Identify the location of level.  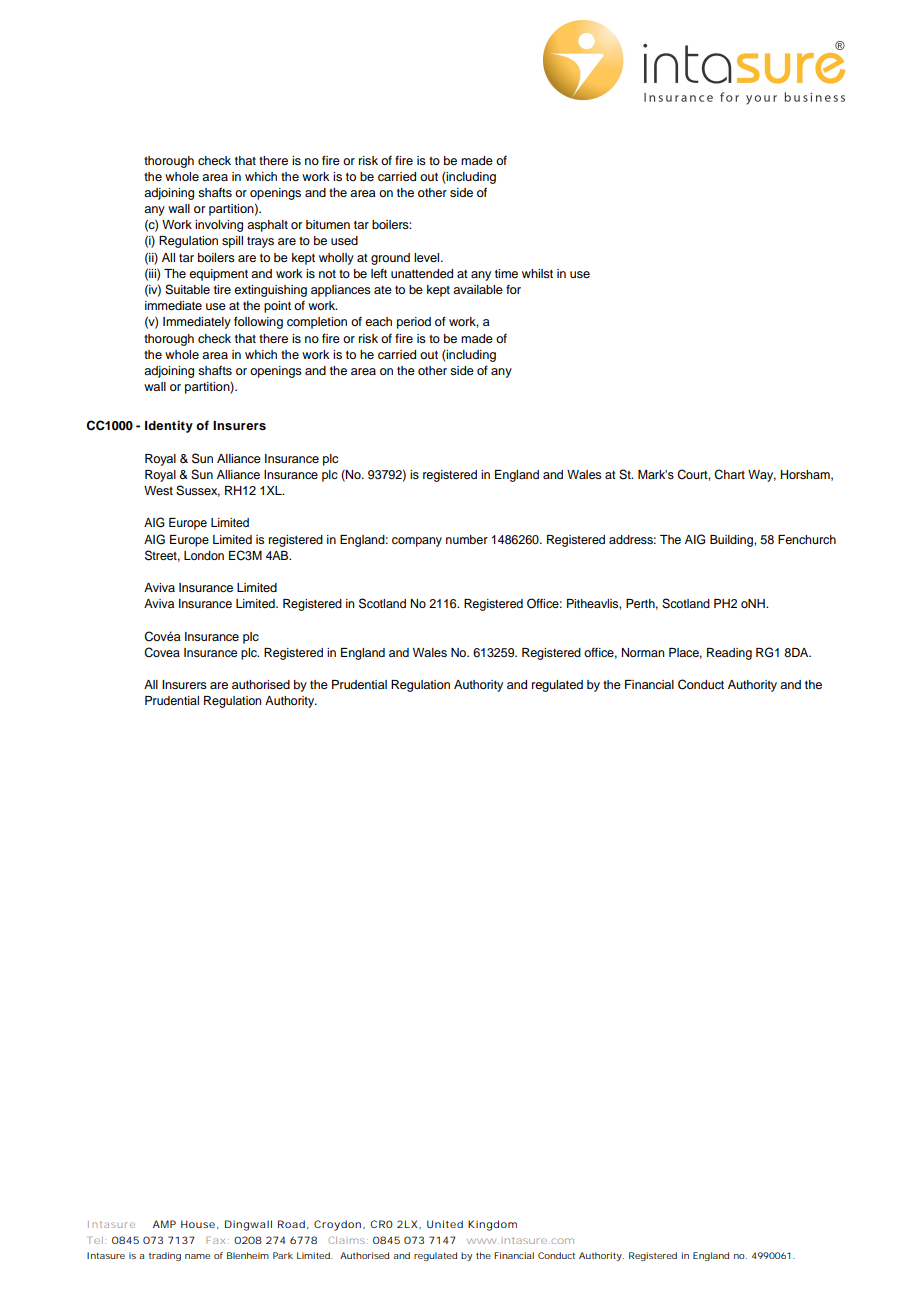
(428, 257).
